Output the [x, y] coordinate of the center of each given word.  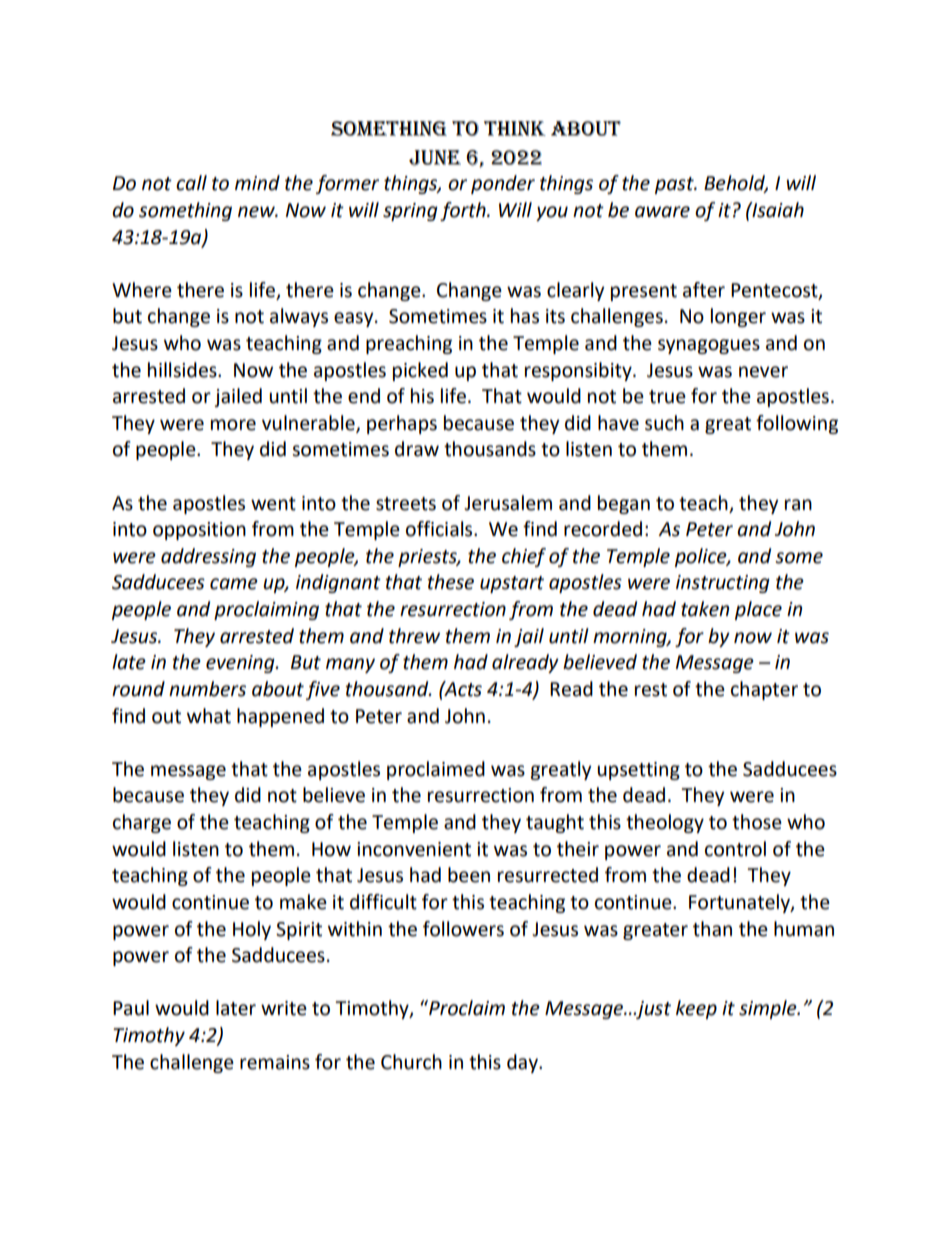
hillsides [183, 370]
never [763, 372]
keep [696, 1009]
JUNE [435, 158]
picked [420, 371]
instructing [723, 584]
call [191, 183]
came [234, 584]
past [675, 185]
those [757, 822]
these [451, 582]
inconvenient [414, 849]
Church [411, 1062]
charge [142, 823]
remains [275, 1062]
